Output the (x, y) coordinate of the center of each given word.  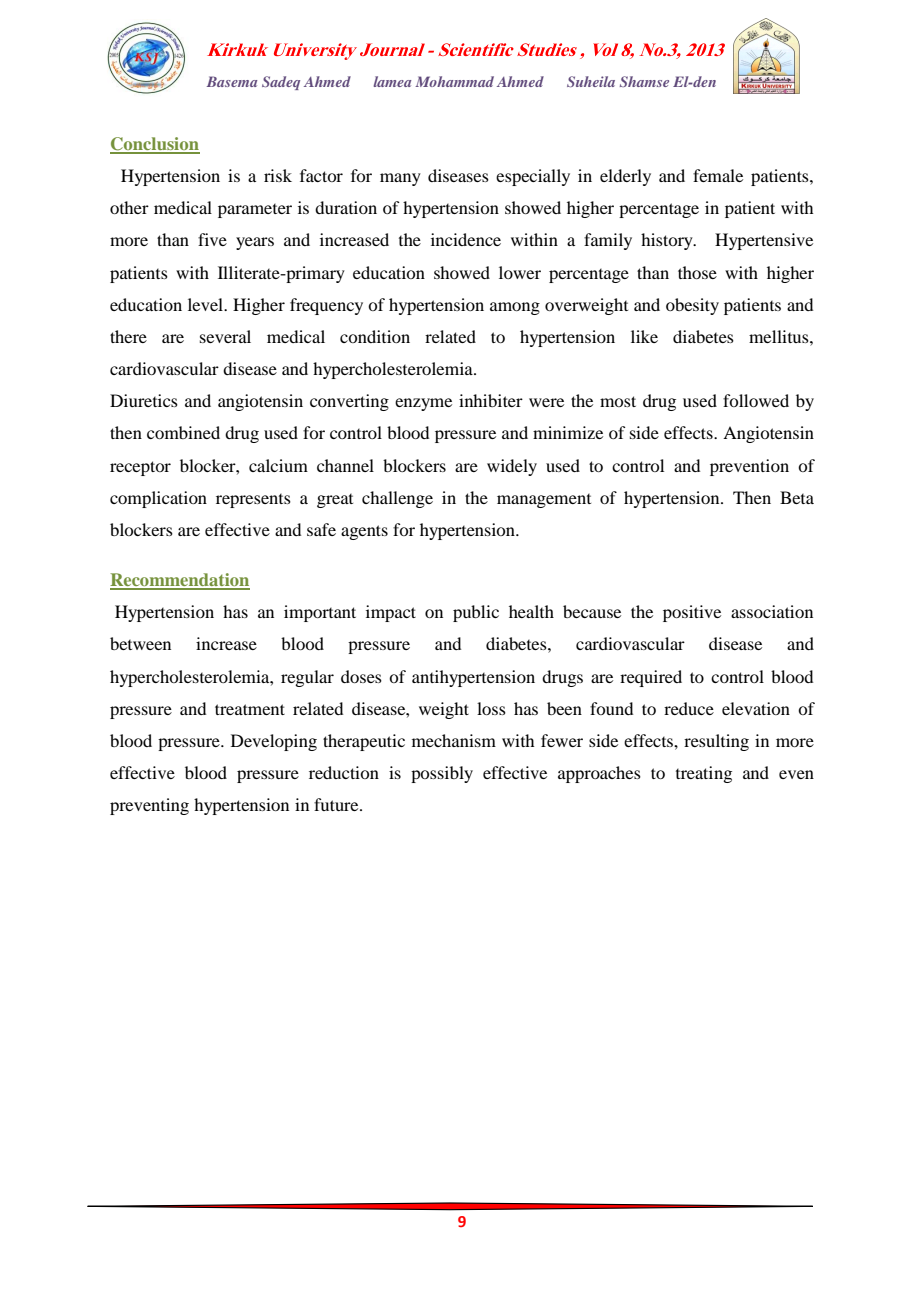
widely (512, 467)
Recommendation (180, 581)
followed (756, 400)
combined (183, 432)
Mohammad (454, 81)
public (476, 613)
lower (520, 272)
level (207, 304)
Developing (274, 742)
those (697, 272)
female (718, 175)
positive (692, 613)
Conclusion (155, 145)
